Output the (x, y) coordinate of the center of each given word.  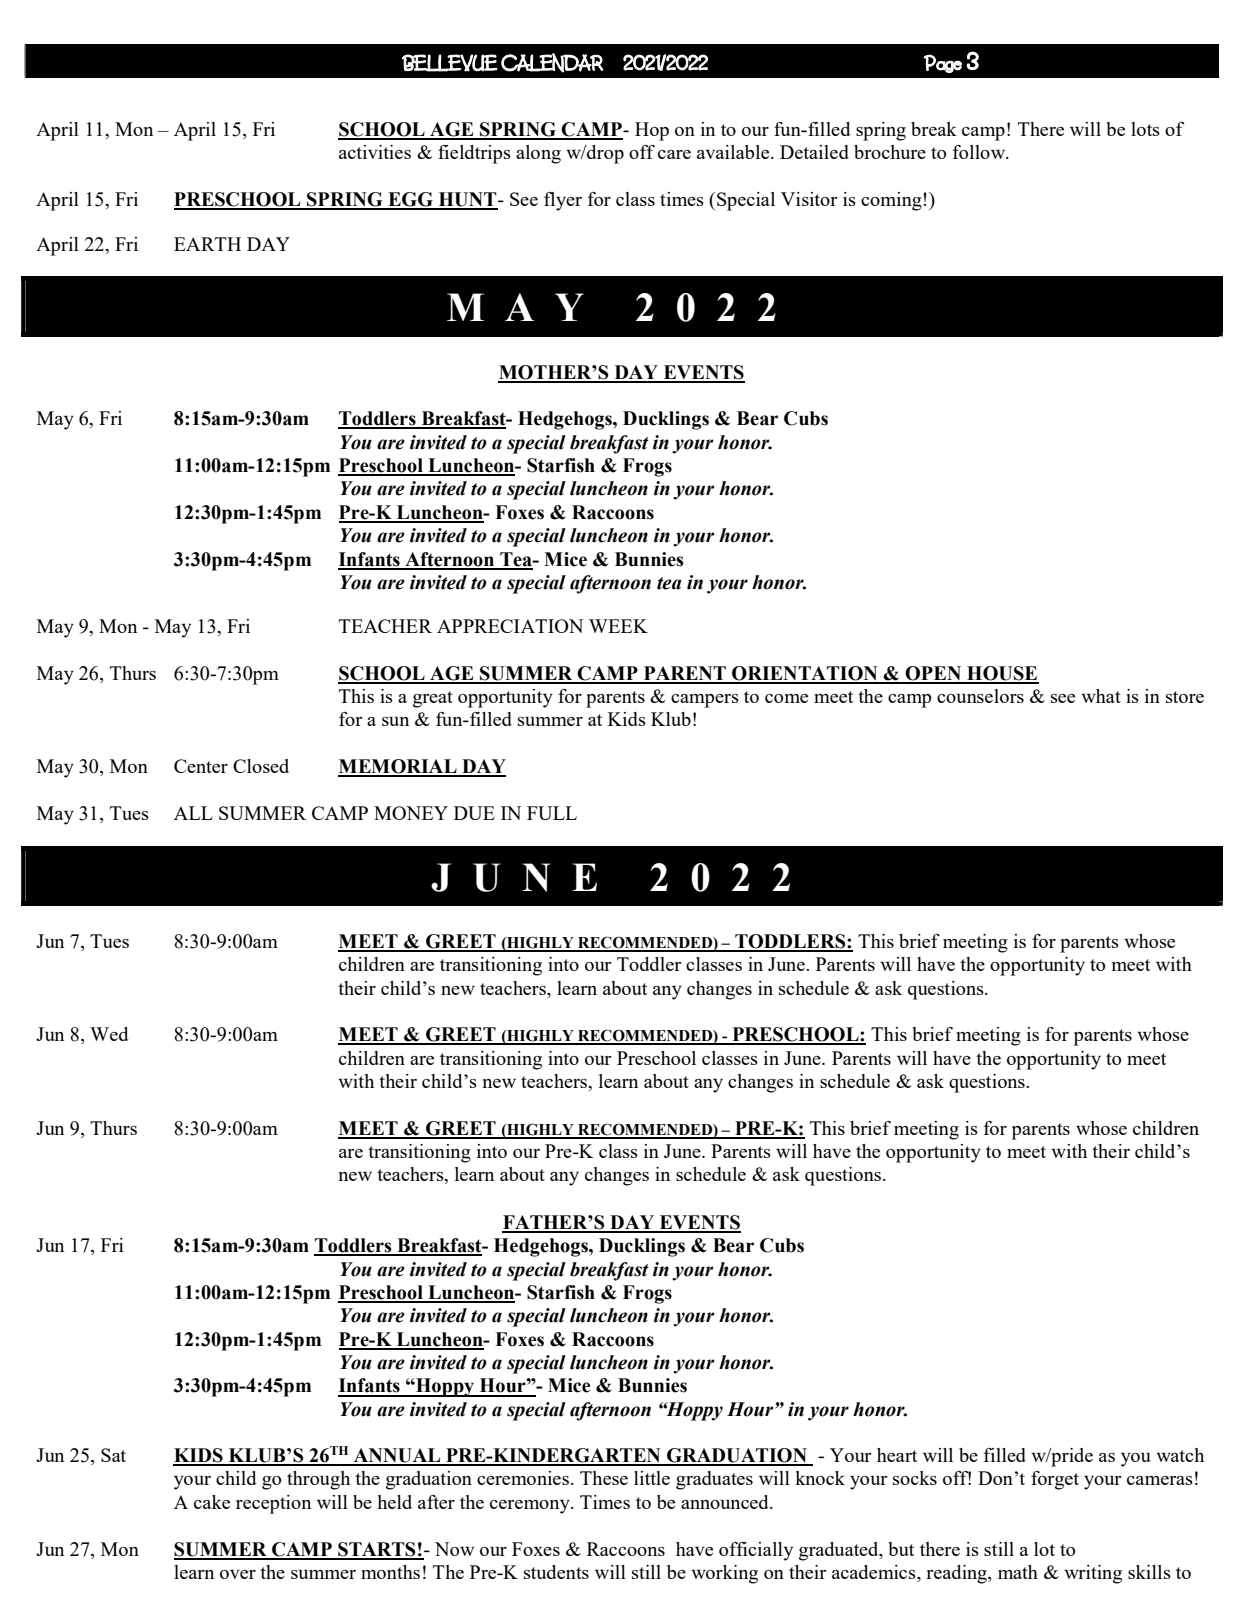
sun (395, 721)
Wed (109, 1034)
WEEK (618, 626)
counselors (980, 696)
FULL (552, 813)
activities (375, 152)
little (652, 1478)
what (1101, 696)
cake (212, 1502)
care (674, 154)
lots (1145, 129)
